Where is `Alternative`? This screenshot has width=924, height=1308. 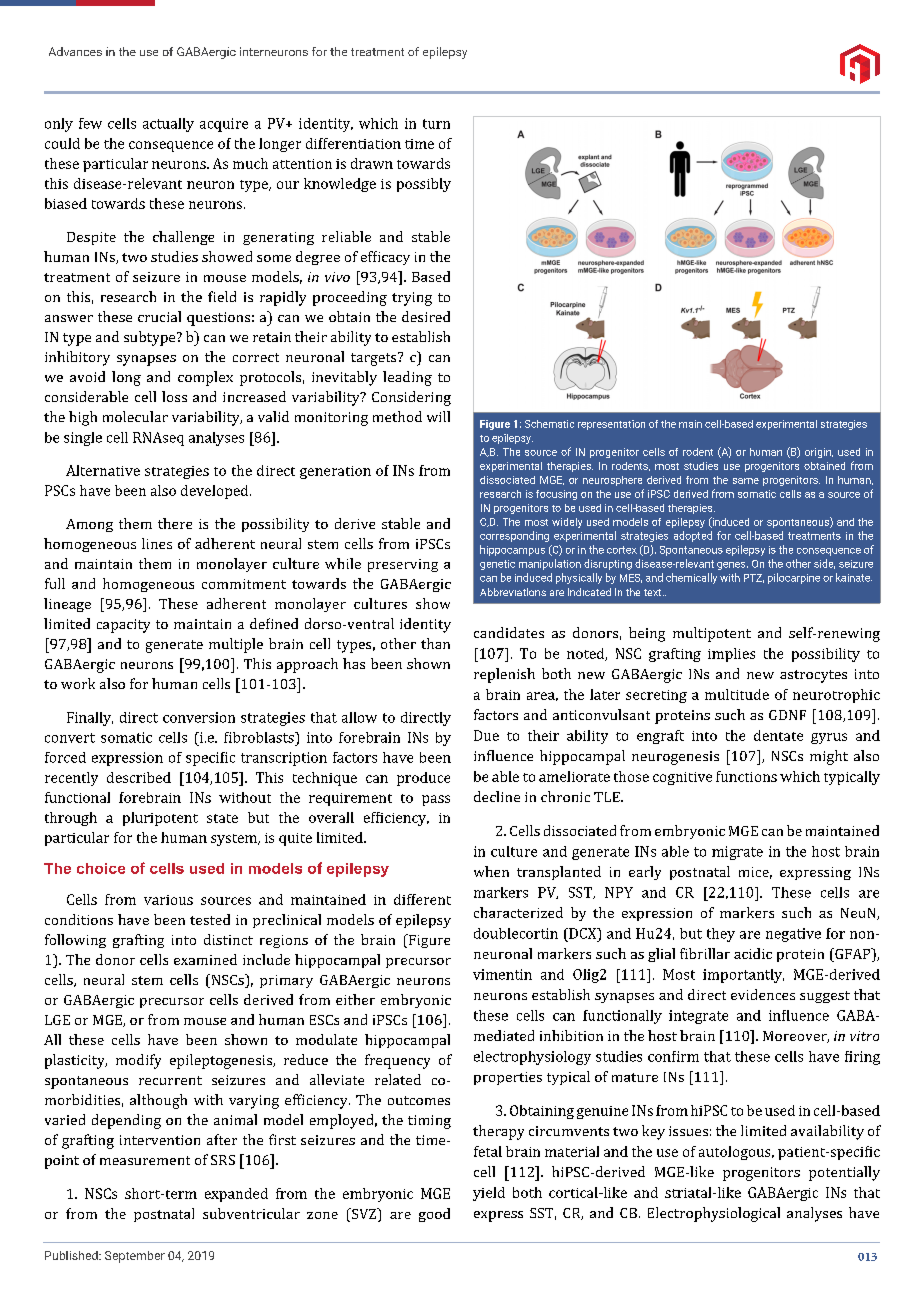
Alternative is located at coordinates (103, 470).
